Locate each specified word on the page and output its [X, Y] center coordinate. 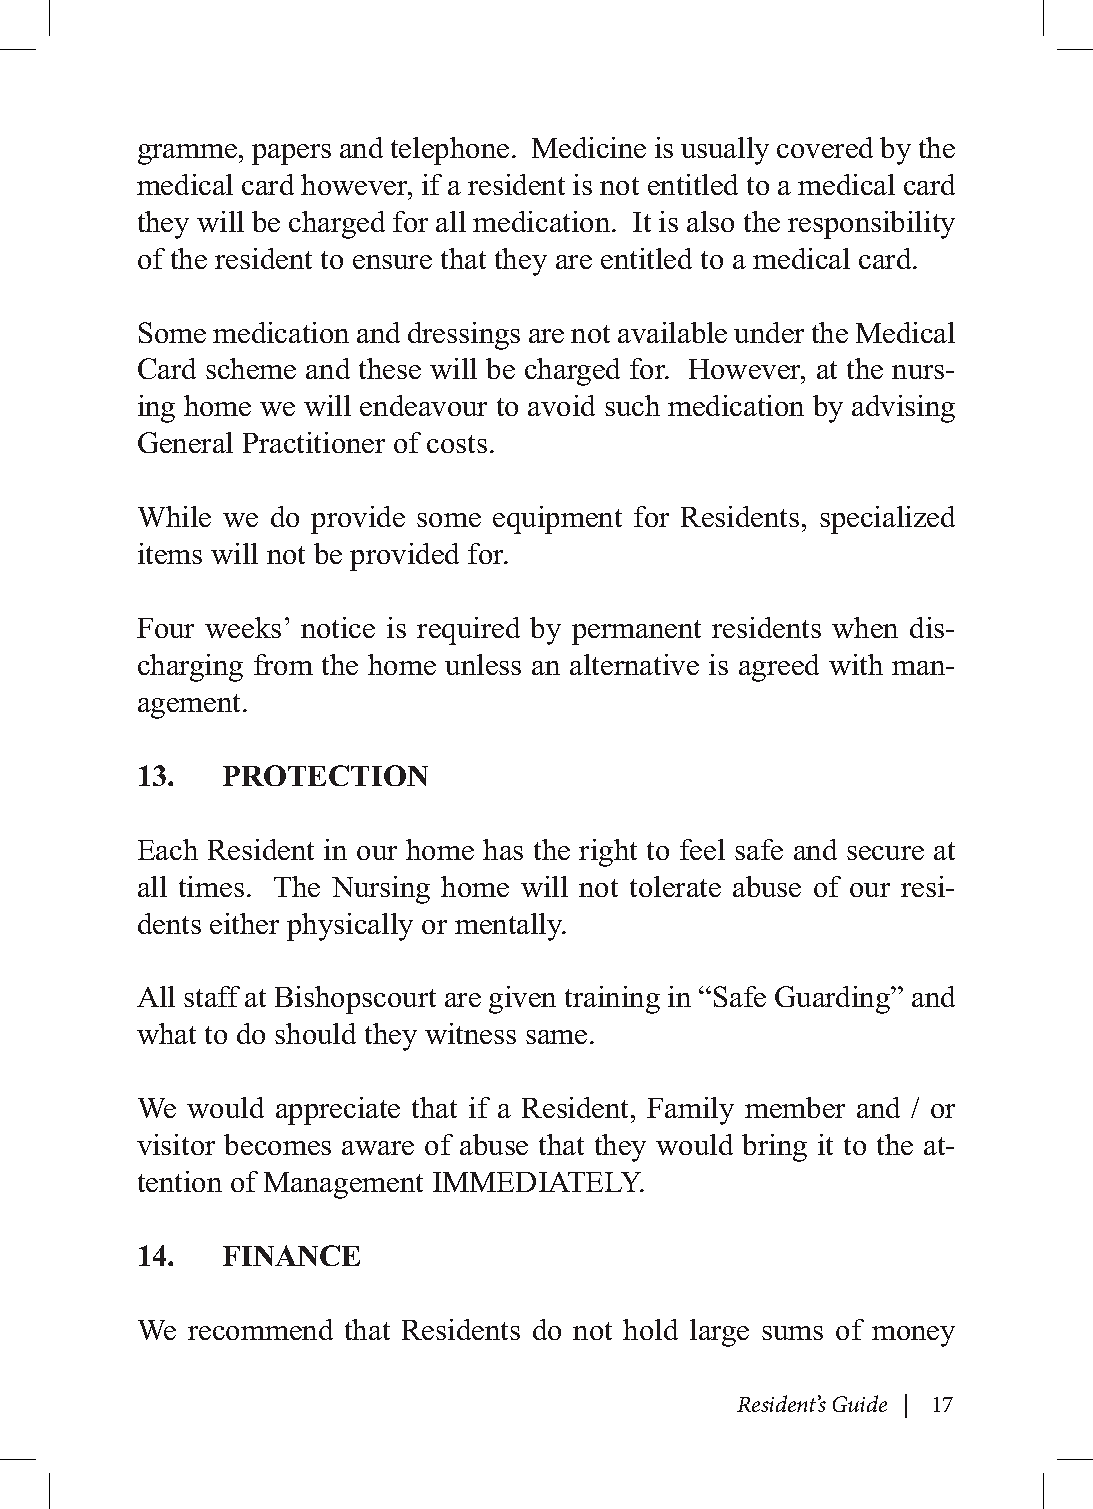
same [556, 1037]
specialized [887, 520]
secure [885, 853]
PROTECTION [325, 775]
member [795, 1107]
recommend [260, 1329]
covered [825, 147]
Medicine [589, 147]
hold [650, 1329]
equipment [557, 520]
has [503, 849]
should [315, 1033]
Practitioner [314, 442]
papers [291, 154]
